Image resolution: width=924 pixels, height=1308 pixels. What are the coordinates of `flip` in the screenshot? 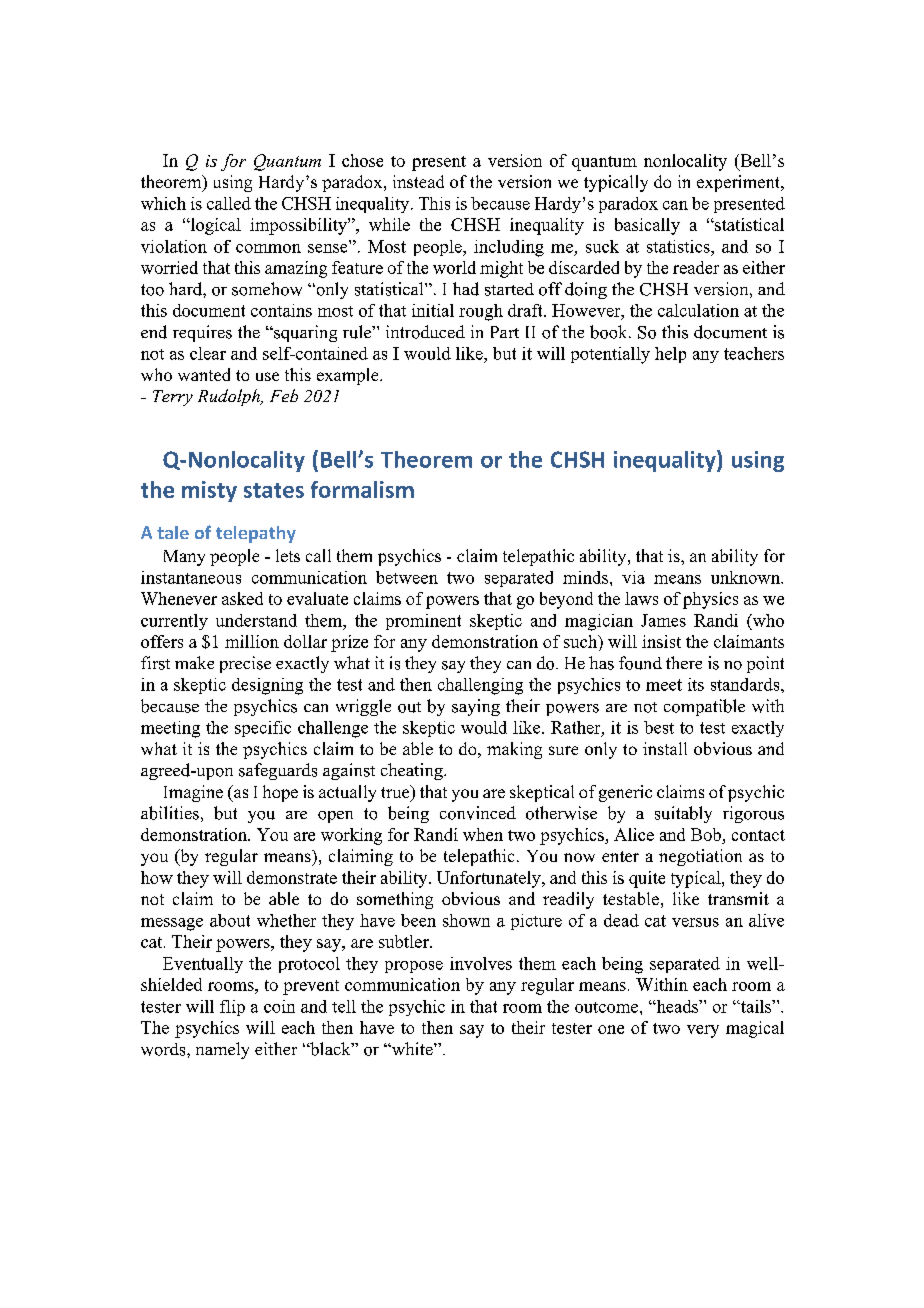 It's located at (232, 1008).
